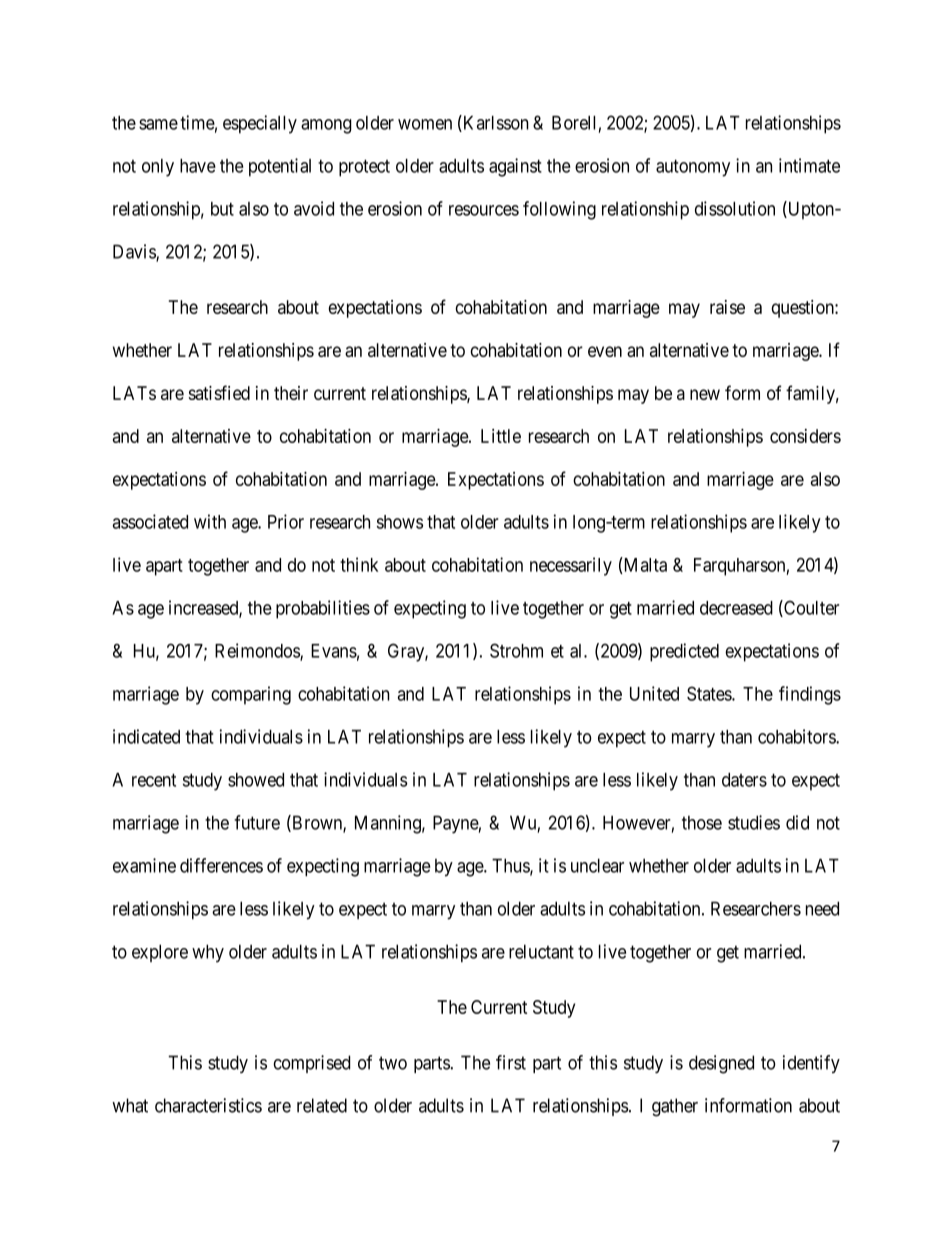 This image has width=952, height=1233. Describe the element at coordinates (571, 566) in the image. I see `necessarily` at that location.
